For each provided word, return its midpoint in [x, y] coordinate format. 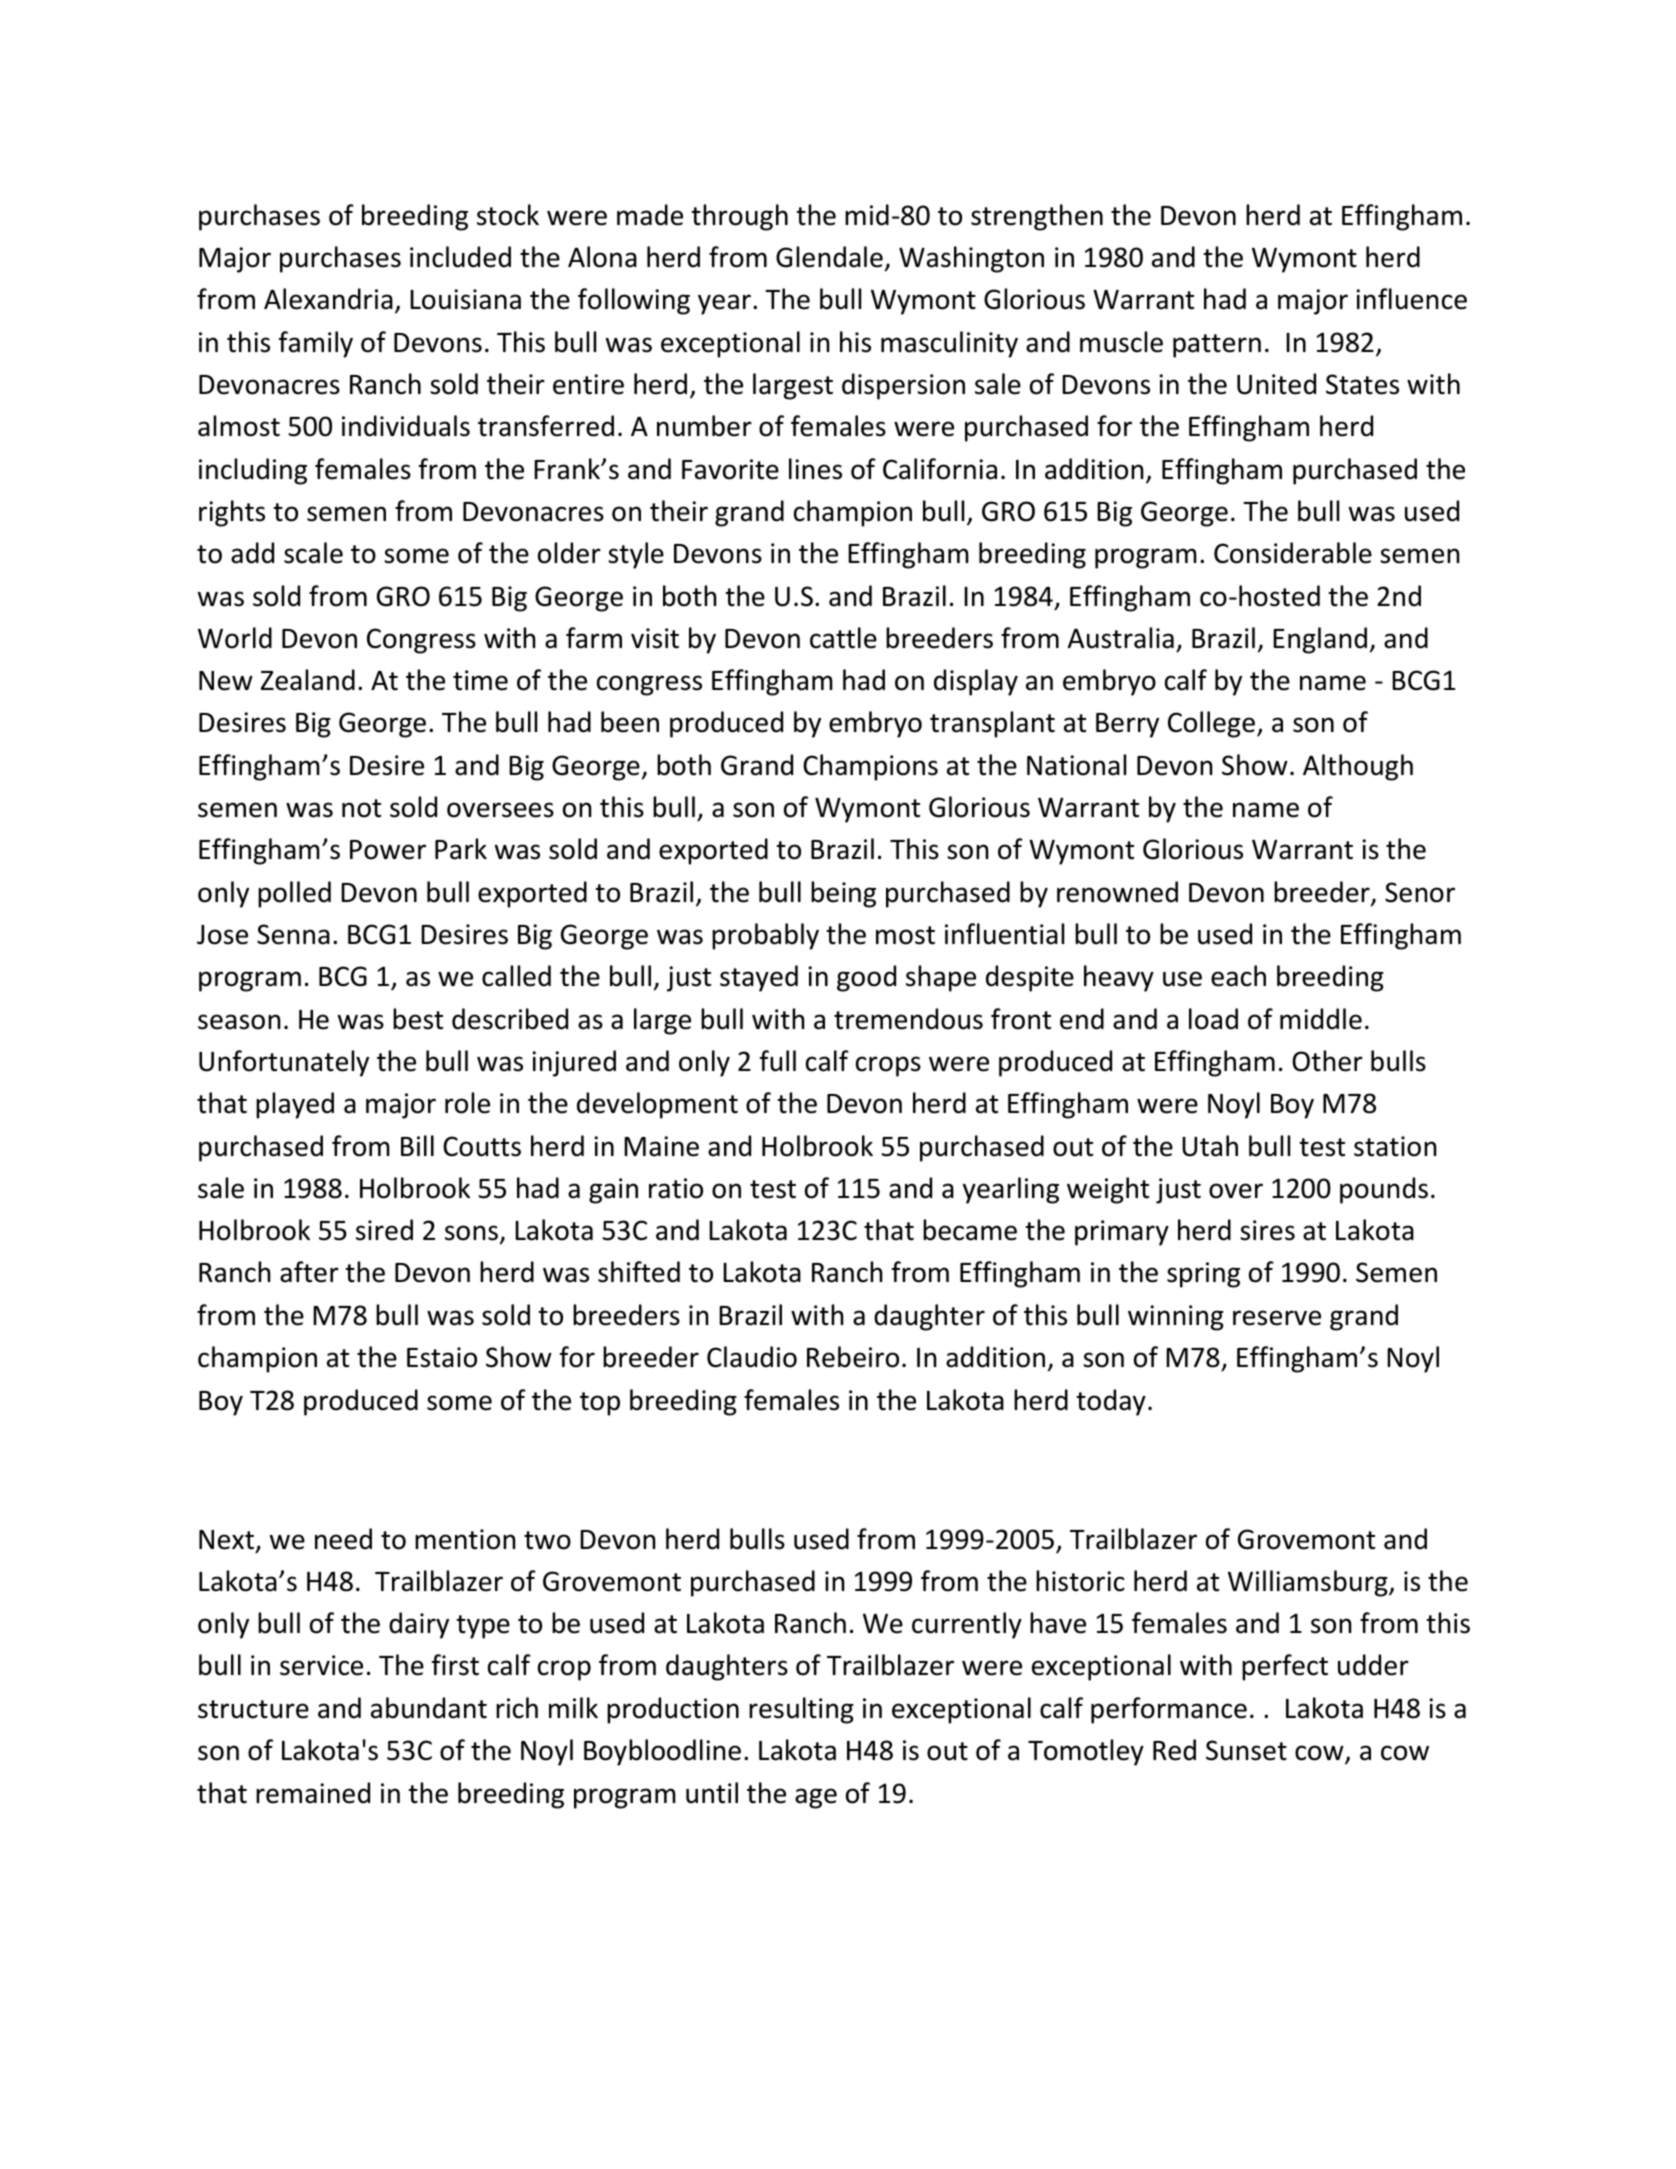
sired [384, 1230]
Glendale [829, 257]
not [361, 808]
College [1213, 724]
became [970, 1230]
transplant [992, 724]
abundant [429, 1708]
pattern [1217, 346]
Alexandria [328, 299]
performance [1169, 1710]
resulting [801, 1710]
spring [1203, 1275]
